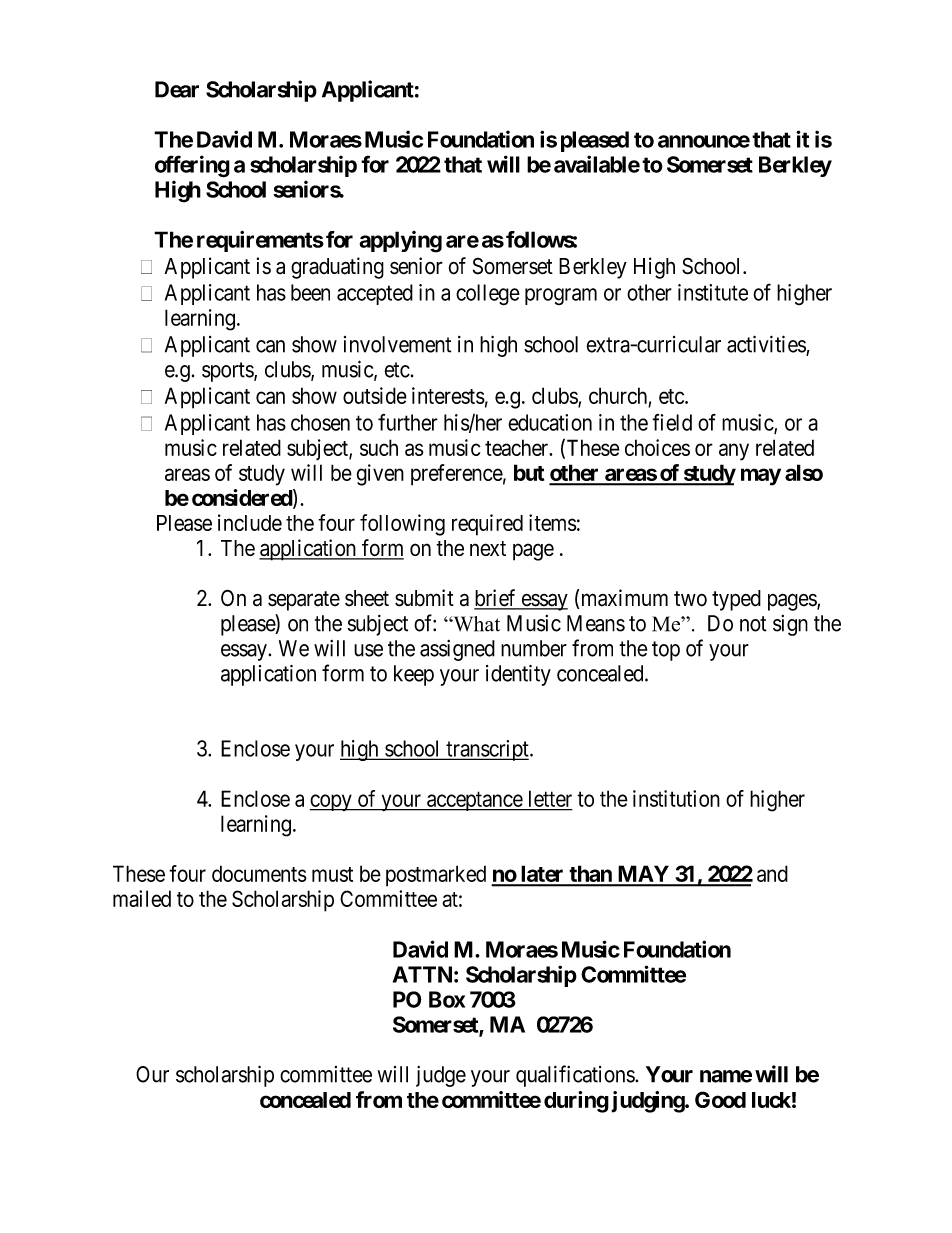  What do you see at coordinates (441, 1076) in the image?
I see `judge` at bounding box center [441, 1076].
